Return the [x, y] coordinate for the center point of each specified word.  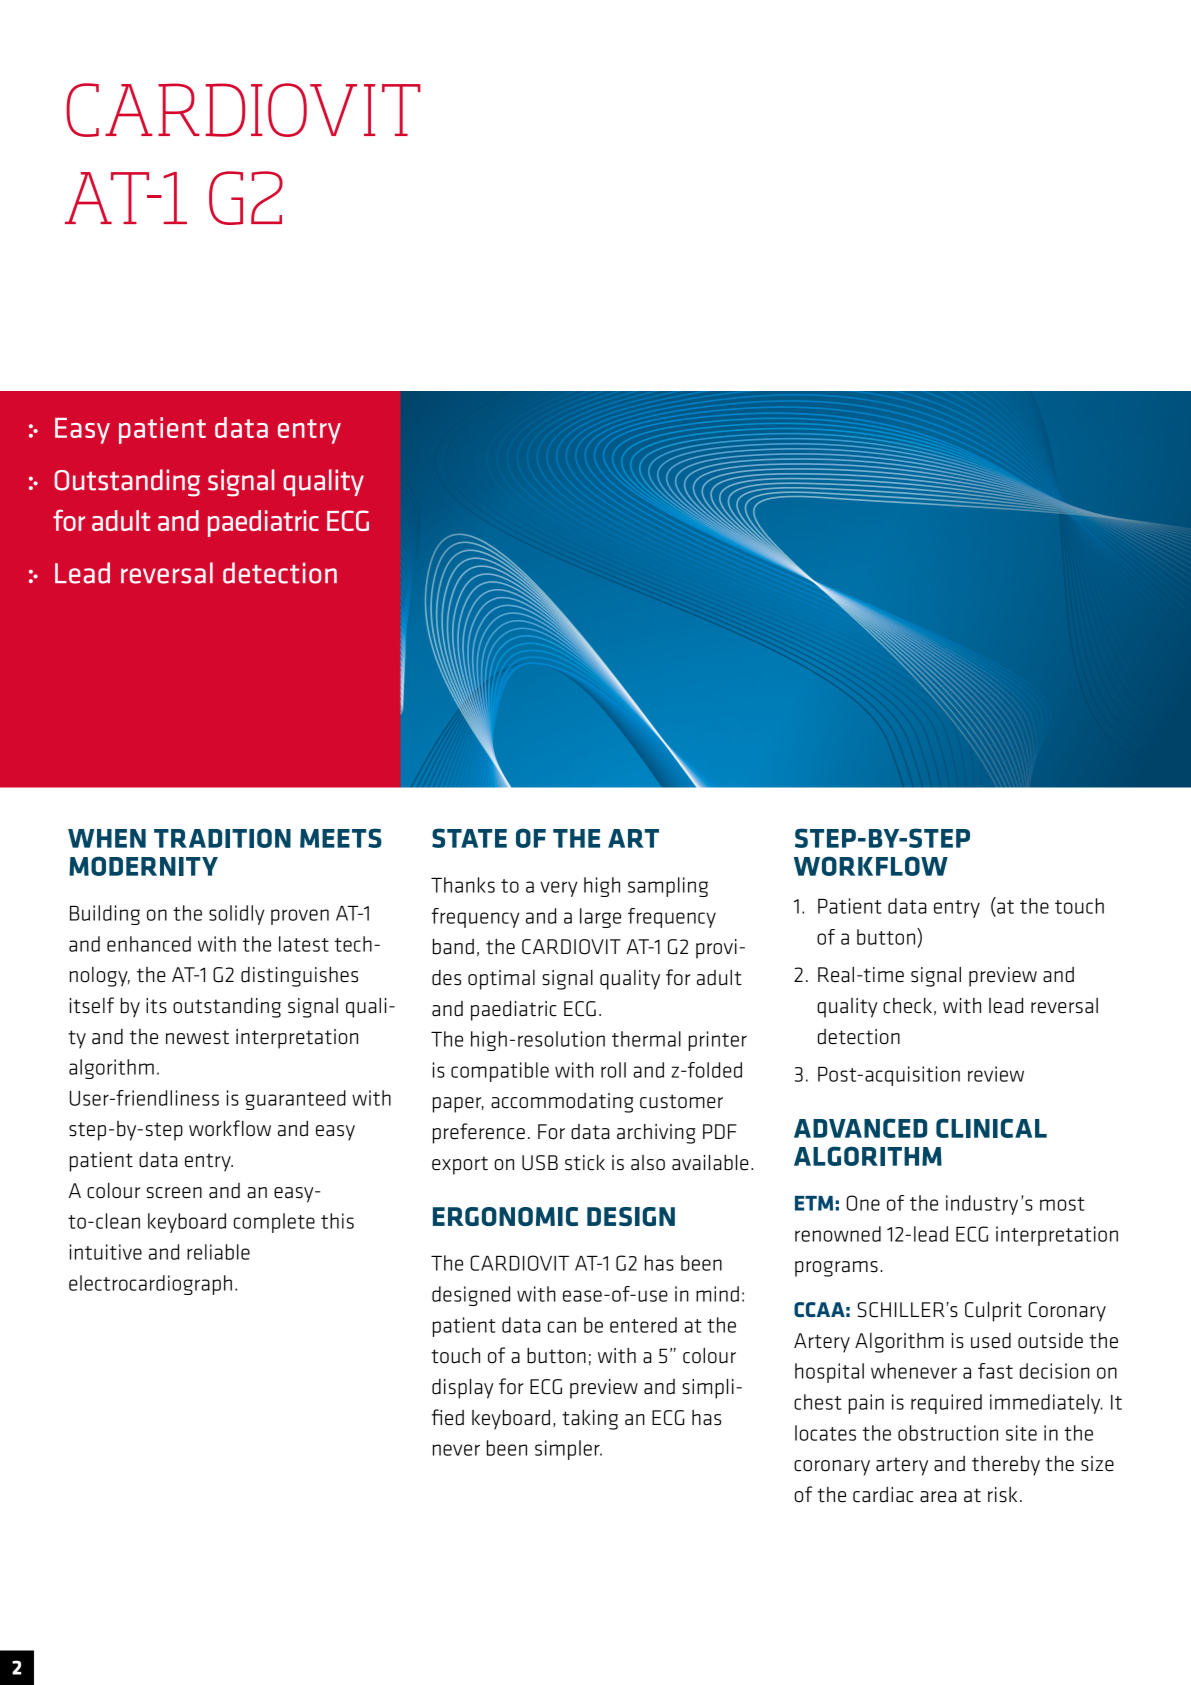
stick [585, 1163]
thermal [646, 1039]
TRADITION [222, 838]
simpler [568, 1450]
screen [174, 1193]
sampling [668, 887]
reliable [218, 1252]
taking [590, 1419]
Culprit [993, 1311]
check [907, 1006]
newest [197, 1037]
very [558, 889]
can [562, 1327]
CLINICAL [991, 1128]
